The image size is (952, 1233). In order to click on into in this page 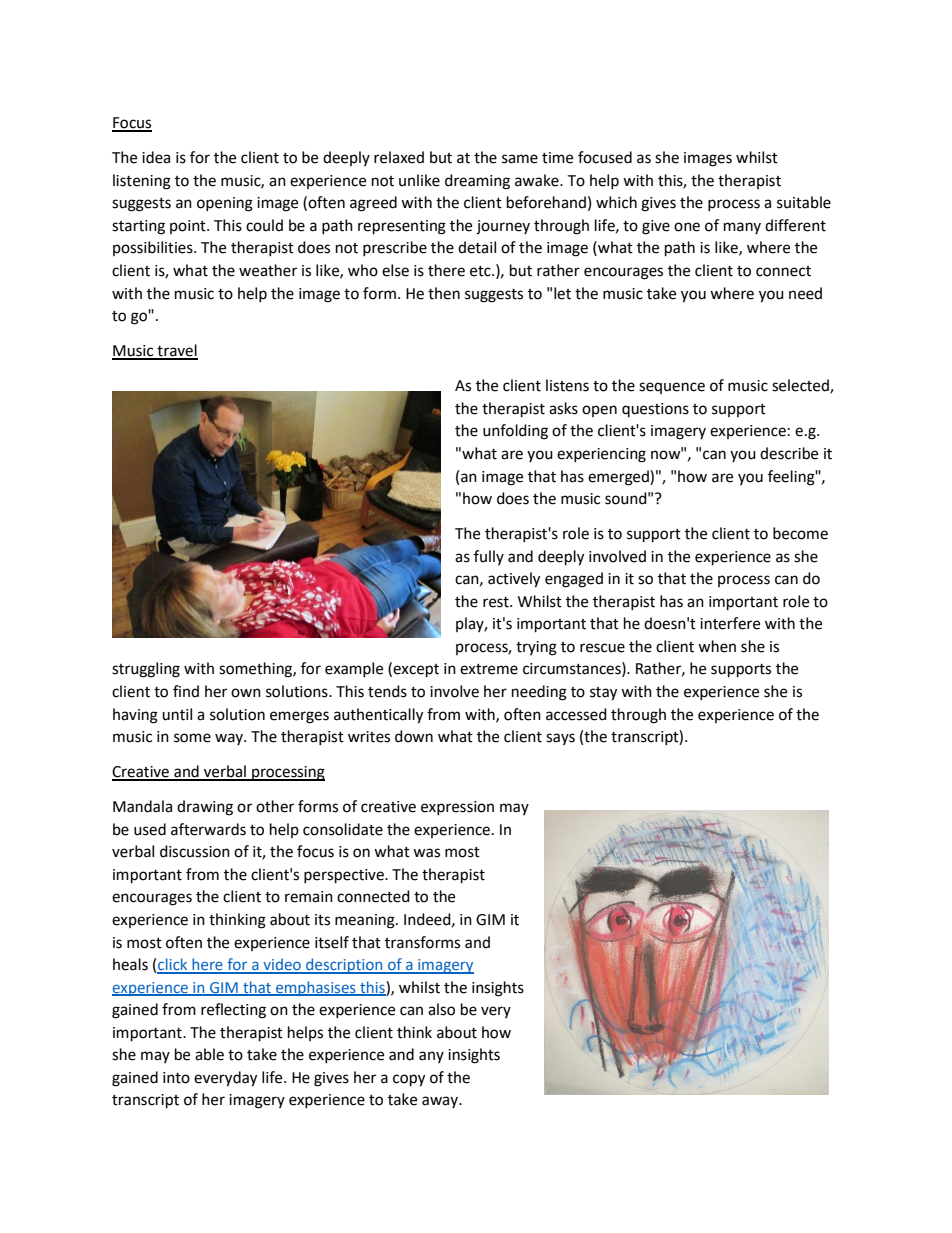, I will do `click(176, 1078)`.
